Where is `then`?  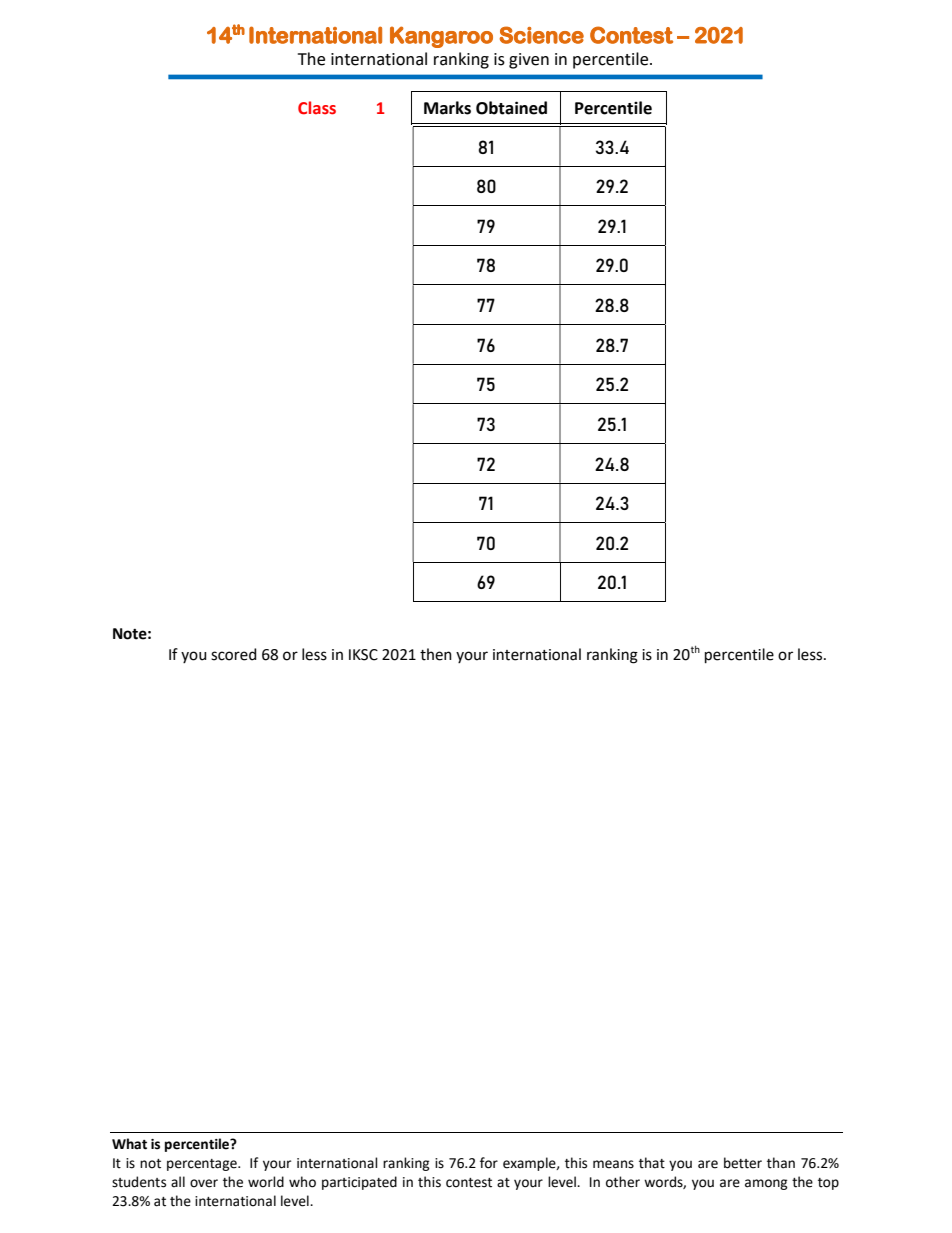
then is located at coordinates (436, 654).
